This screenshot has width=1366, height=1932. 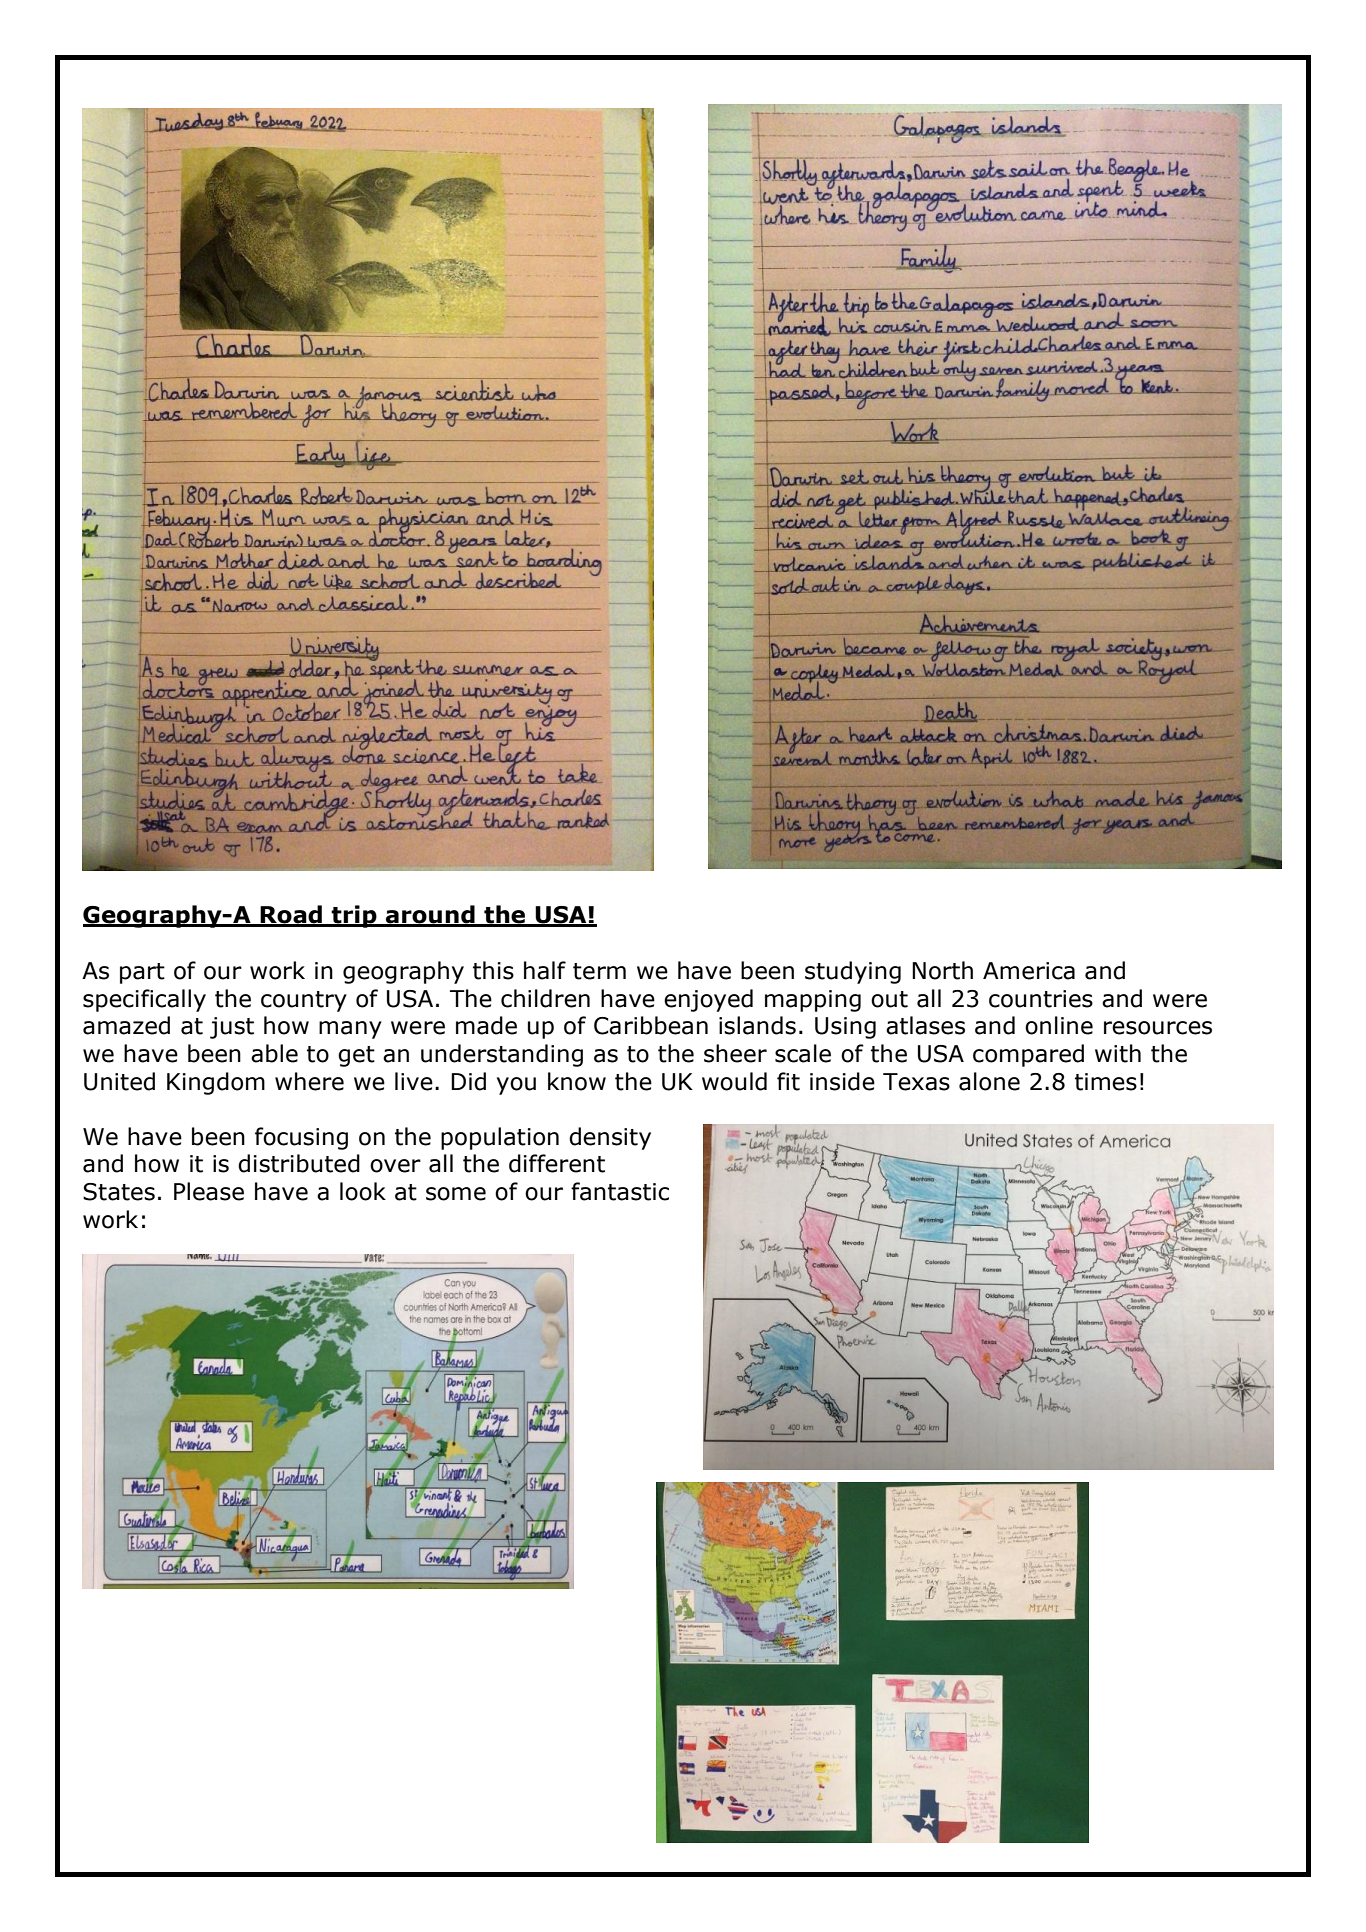 I want to click on Please, so click(x=209, y=1191).
